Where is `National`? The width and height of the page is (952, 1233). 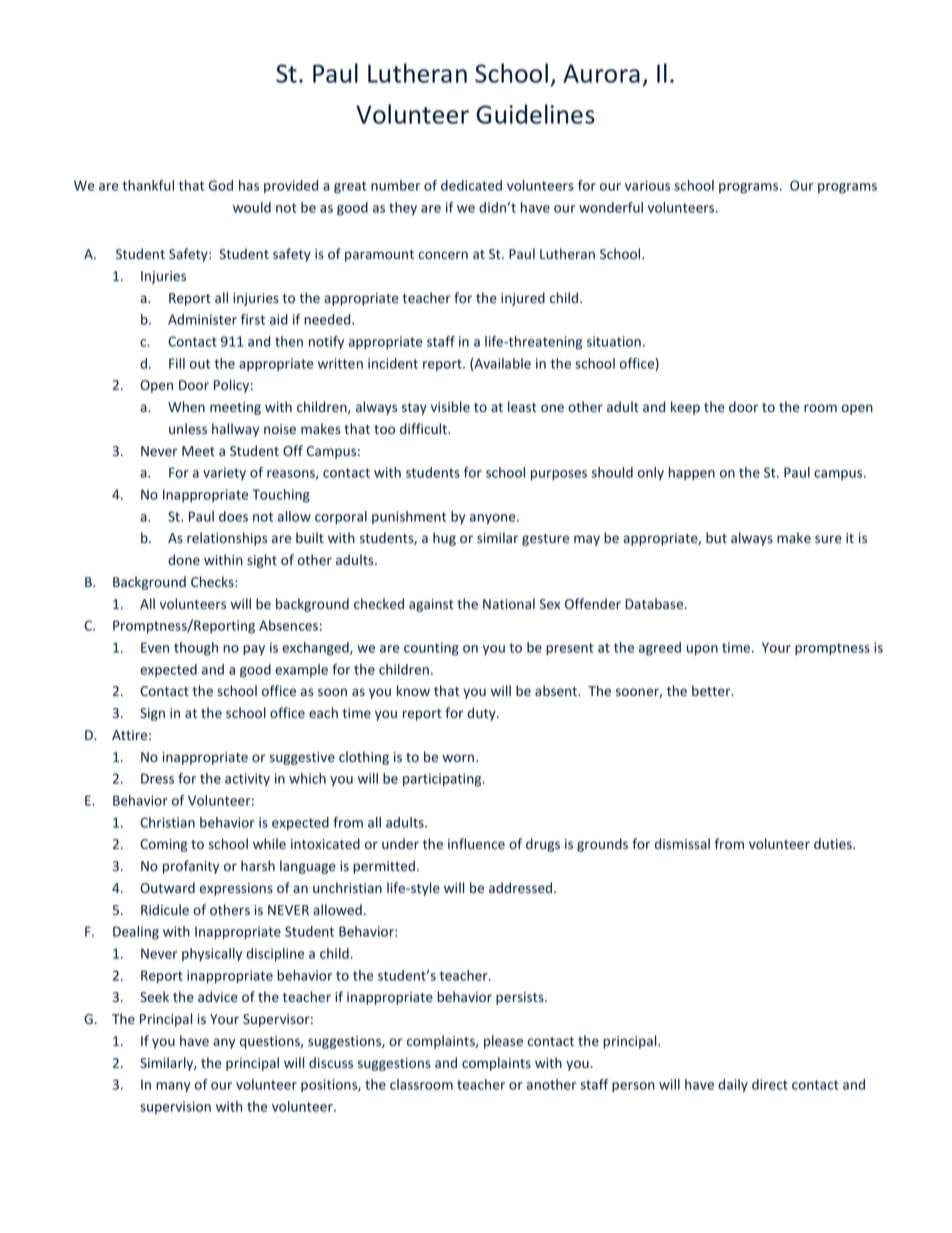
National is located at coordinates (509, 603).
